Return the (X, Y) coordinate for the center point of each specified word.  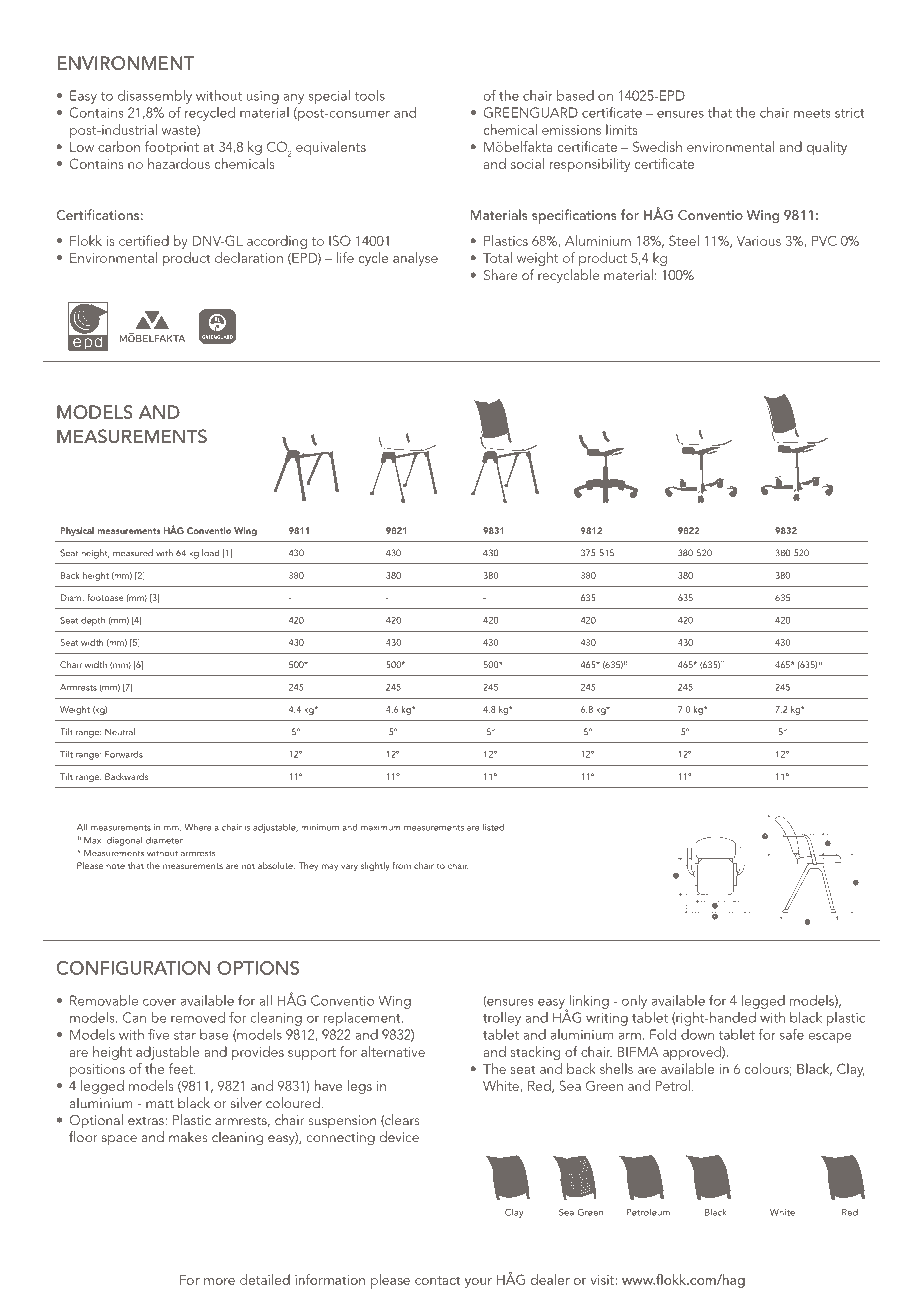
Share (501, 274)
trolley (502, 1019)
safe (792, 1034)
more (219, 1281)
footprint (172, 148)
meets (812, 113)
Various (759, 241)
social (527, 163)
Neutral (120, 732)
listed (493, 827)
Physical (77, 531)
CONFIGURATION (133, 968)
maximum (380, 827)
